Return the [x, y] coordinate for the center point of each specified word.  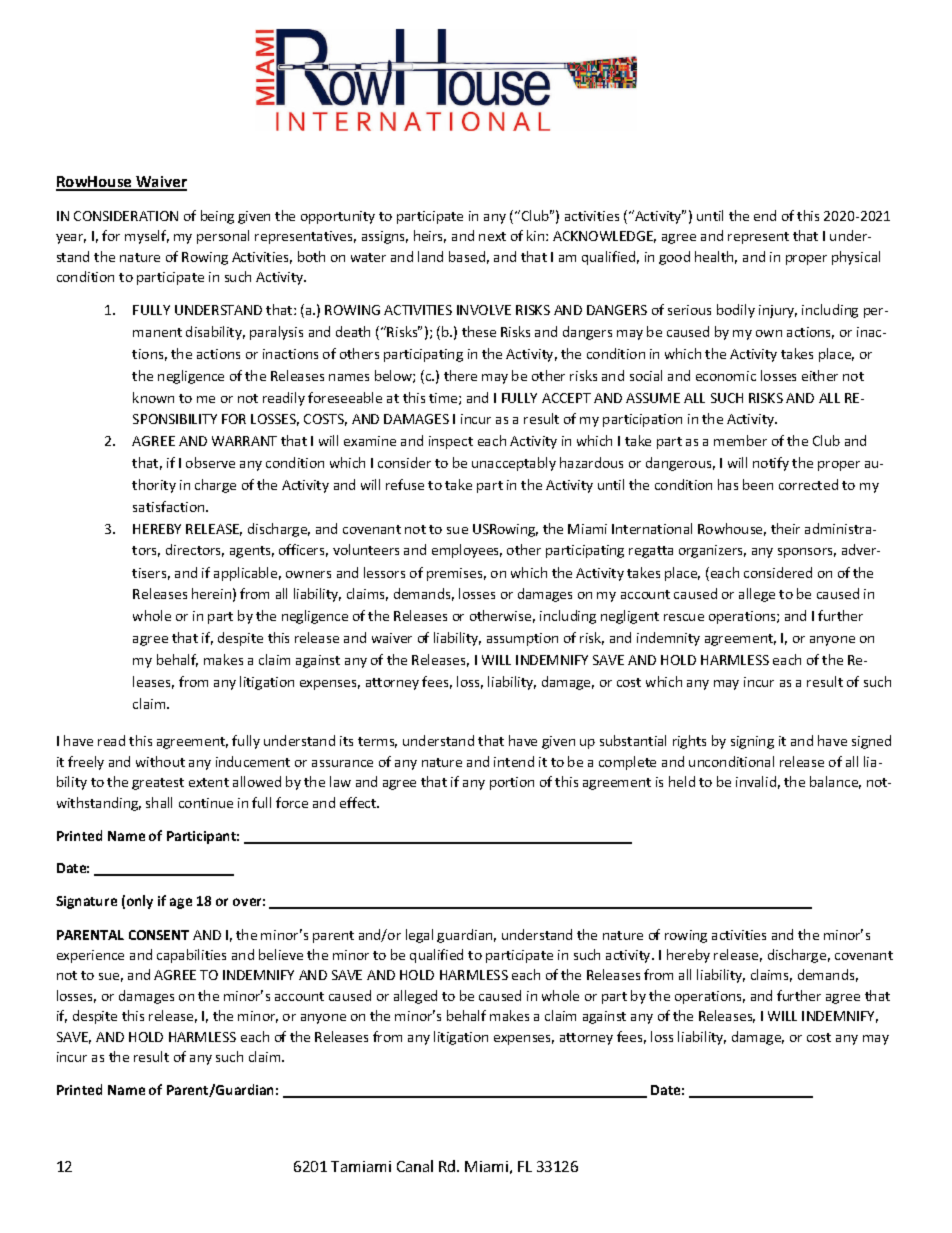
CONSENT [159, 935]
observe [210, 462]
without [160, 761]
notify [771, 464]
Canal [415, 1166]
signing [752, 742]
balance [835, 782]
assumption [522, 639]
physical [856, 258]
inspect [451, 442]
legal [419, 936]
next [492, 236]
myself [147, 237]
